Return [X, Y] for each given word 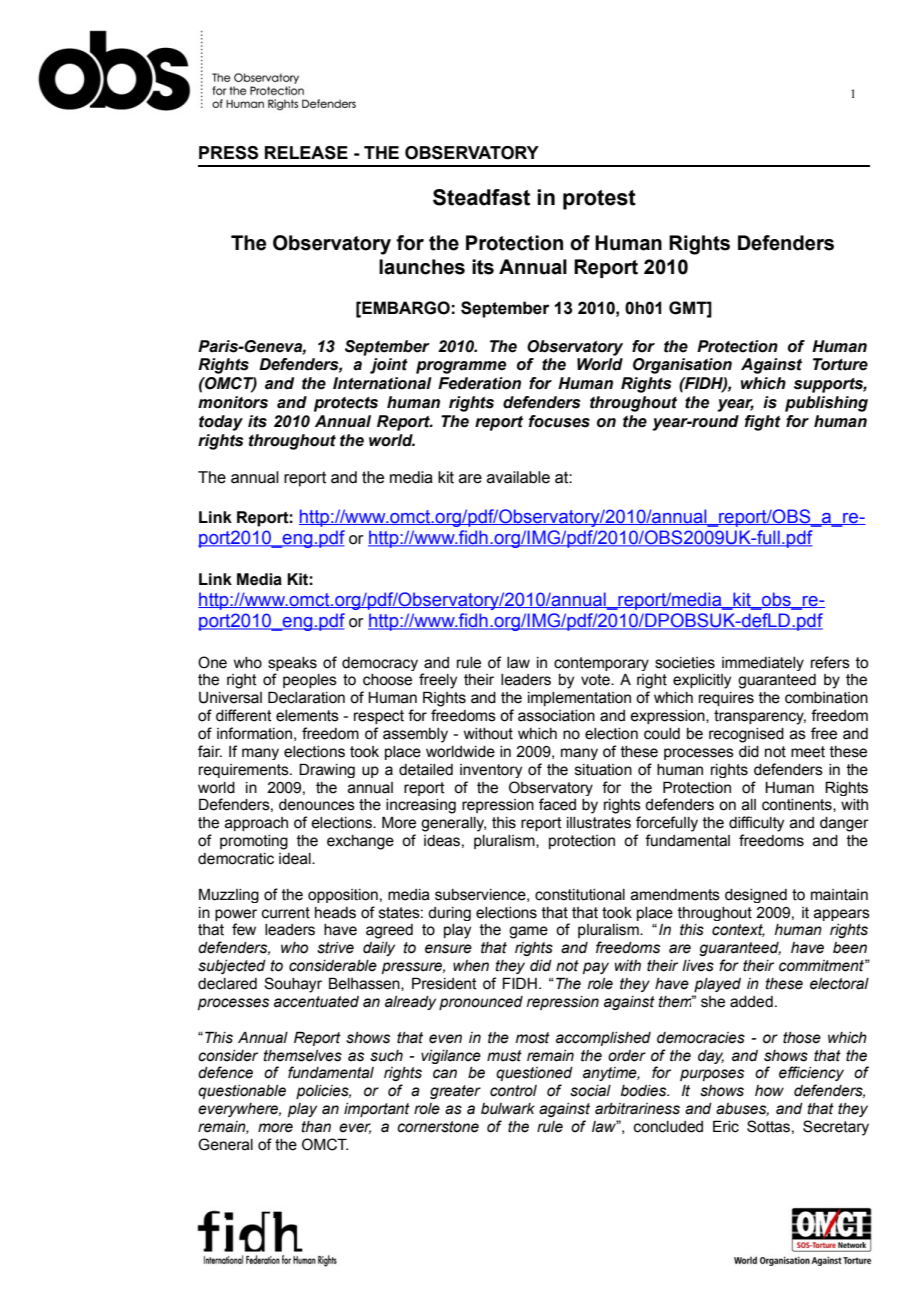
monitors [233, 402]
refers [830, 662]
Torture [840, 364]
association [556, 716]
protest [599, 200]
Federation [479, 383]
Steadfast [481, 197]
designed [756, 896]
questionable [242, 1092]
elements [307, 716]
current [286, 913]
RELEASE [306, 153]
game [528, 932]
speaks [292, 664]
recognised [746, 735]
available [518, 477]
